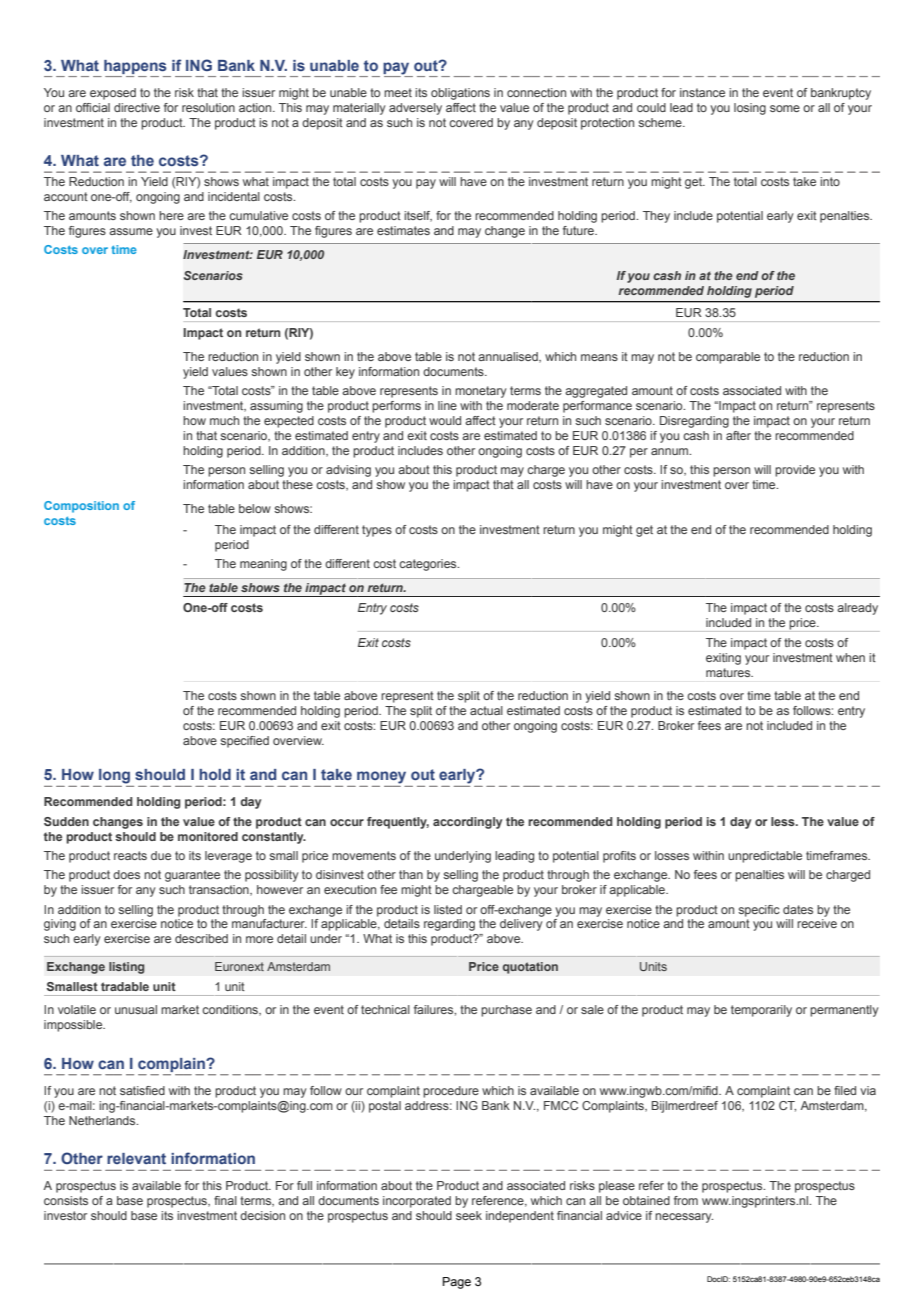 The width and height of the page is (924, 1308). What do you see at coordinates (225, 1200) in the page?
I see `final` at bounding box center [225, 1200].
